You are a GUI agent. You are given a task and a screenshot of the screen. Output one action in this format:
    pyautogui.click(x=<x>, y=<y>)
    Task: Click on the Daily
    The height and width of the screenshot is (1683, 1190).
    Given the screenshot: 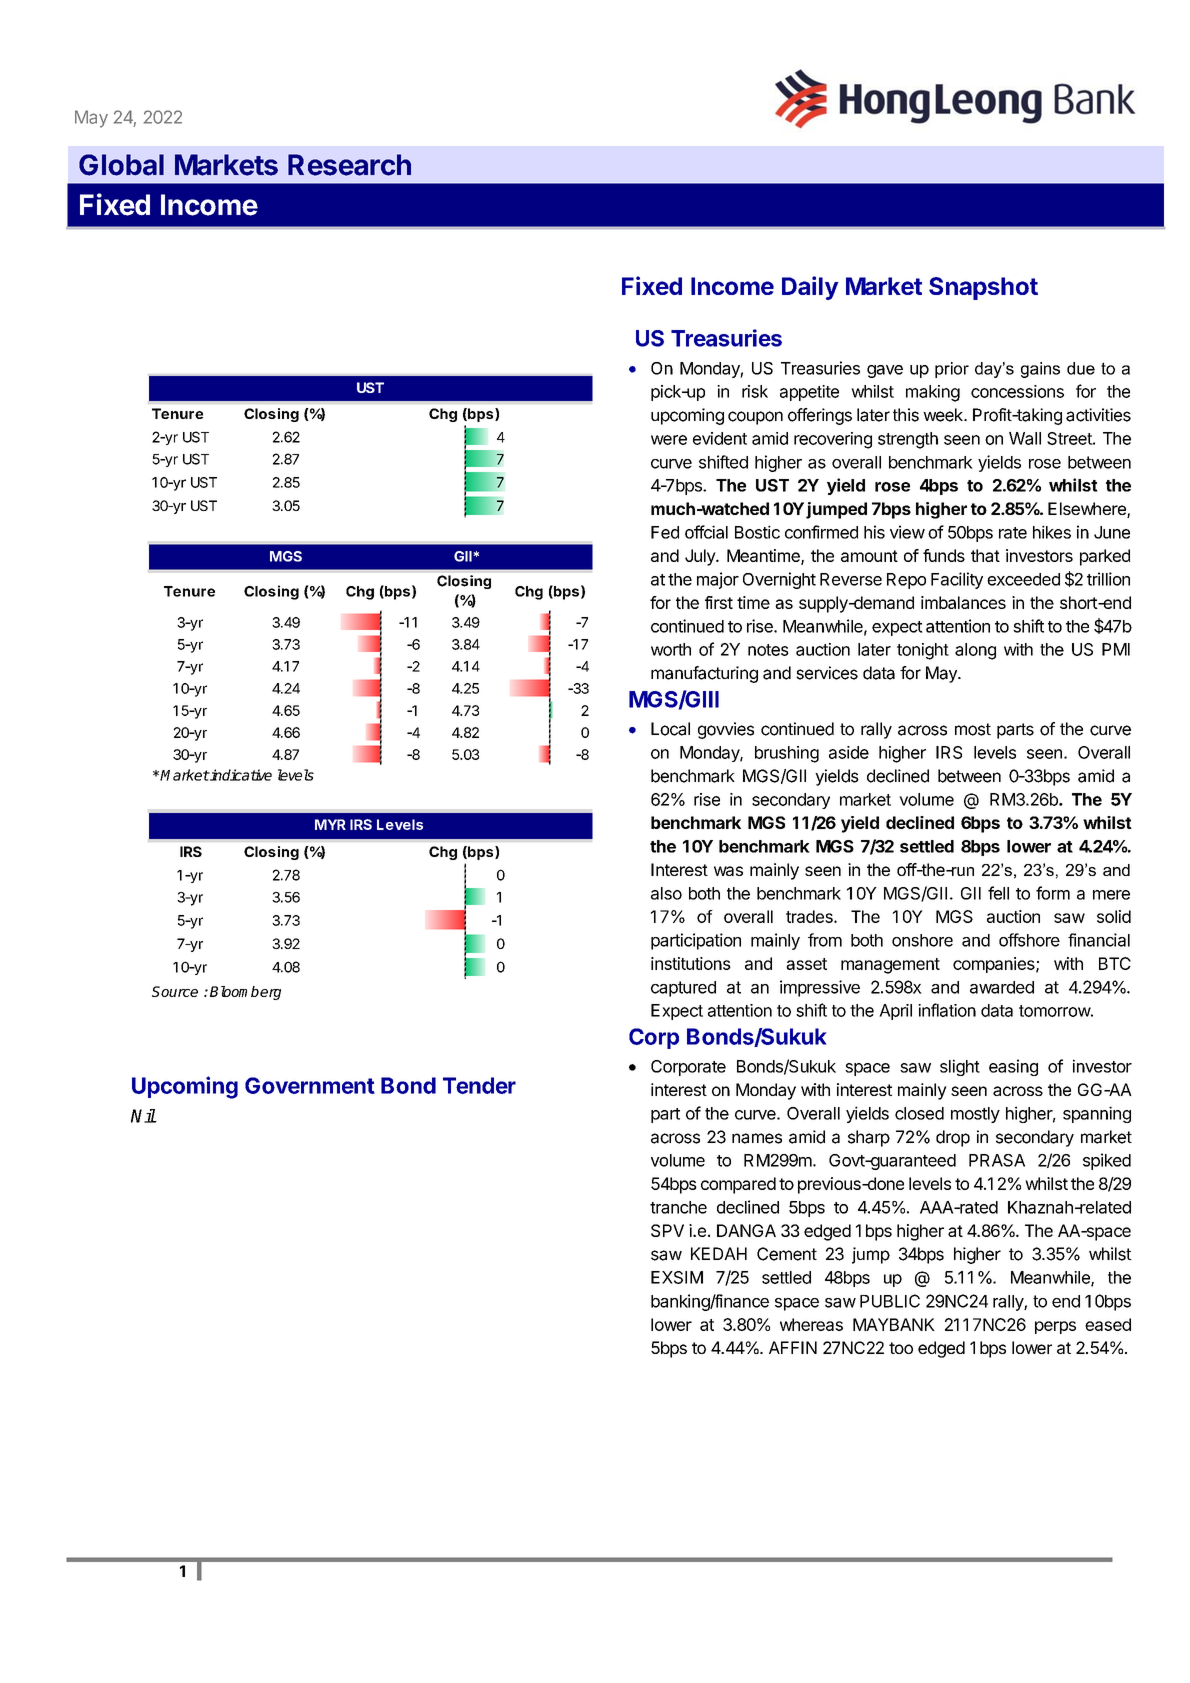 What is the action you would take?
    pyautogui.click(x=810, y=288)
